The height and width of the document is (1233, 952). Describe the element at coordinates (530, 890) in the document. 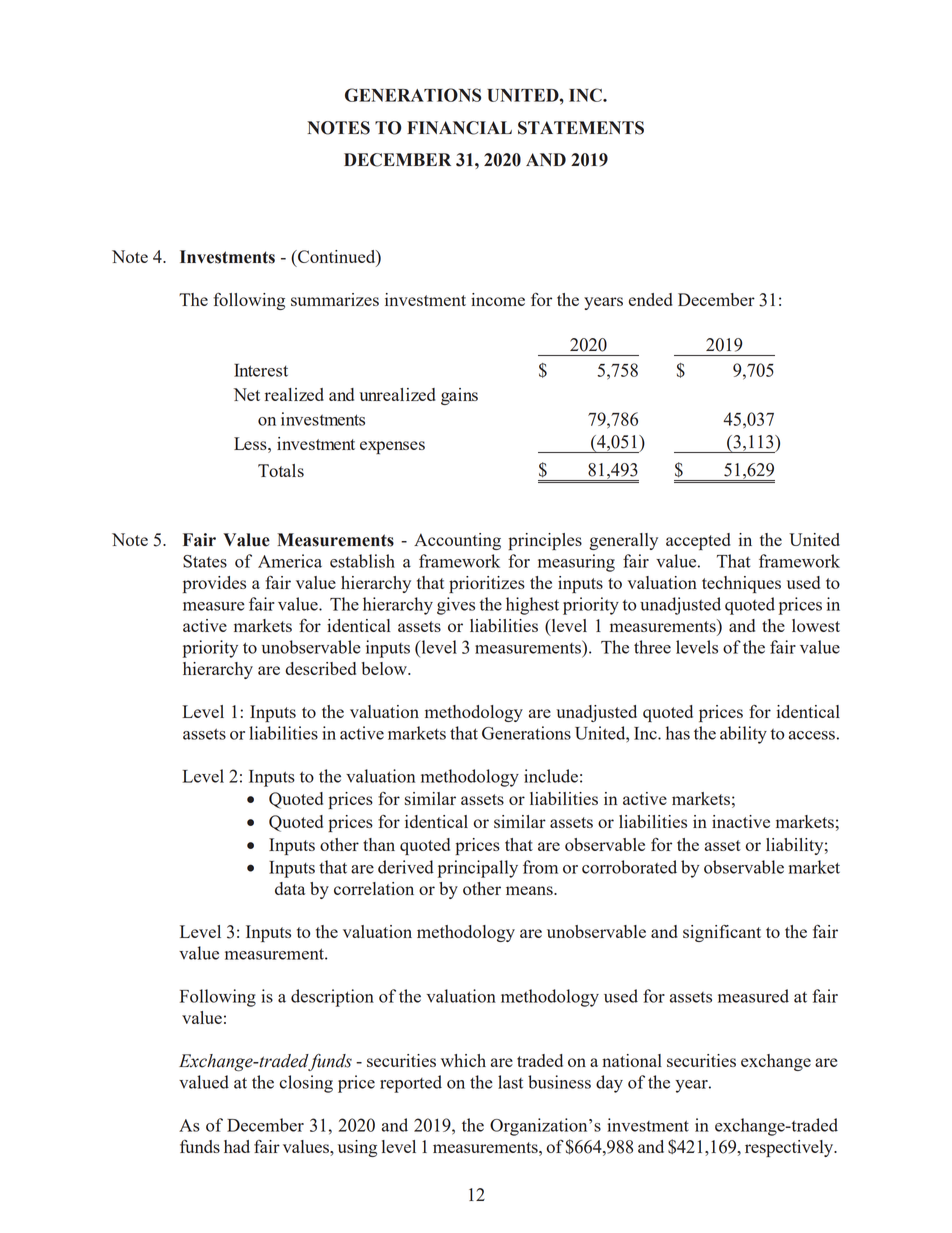

I see `means` at that location.
